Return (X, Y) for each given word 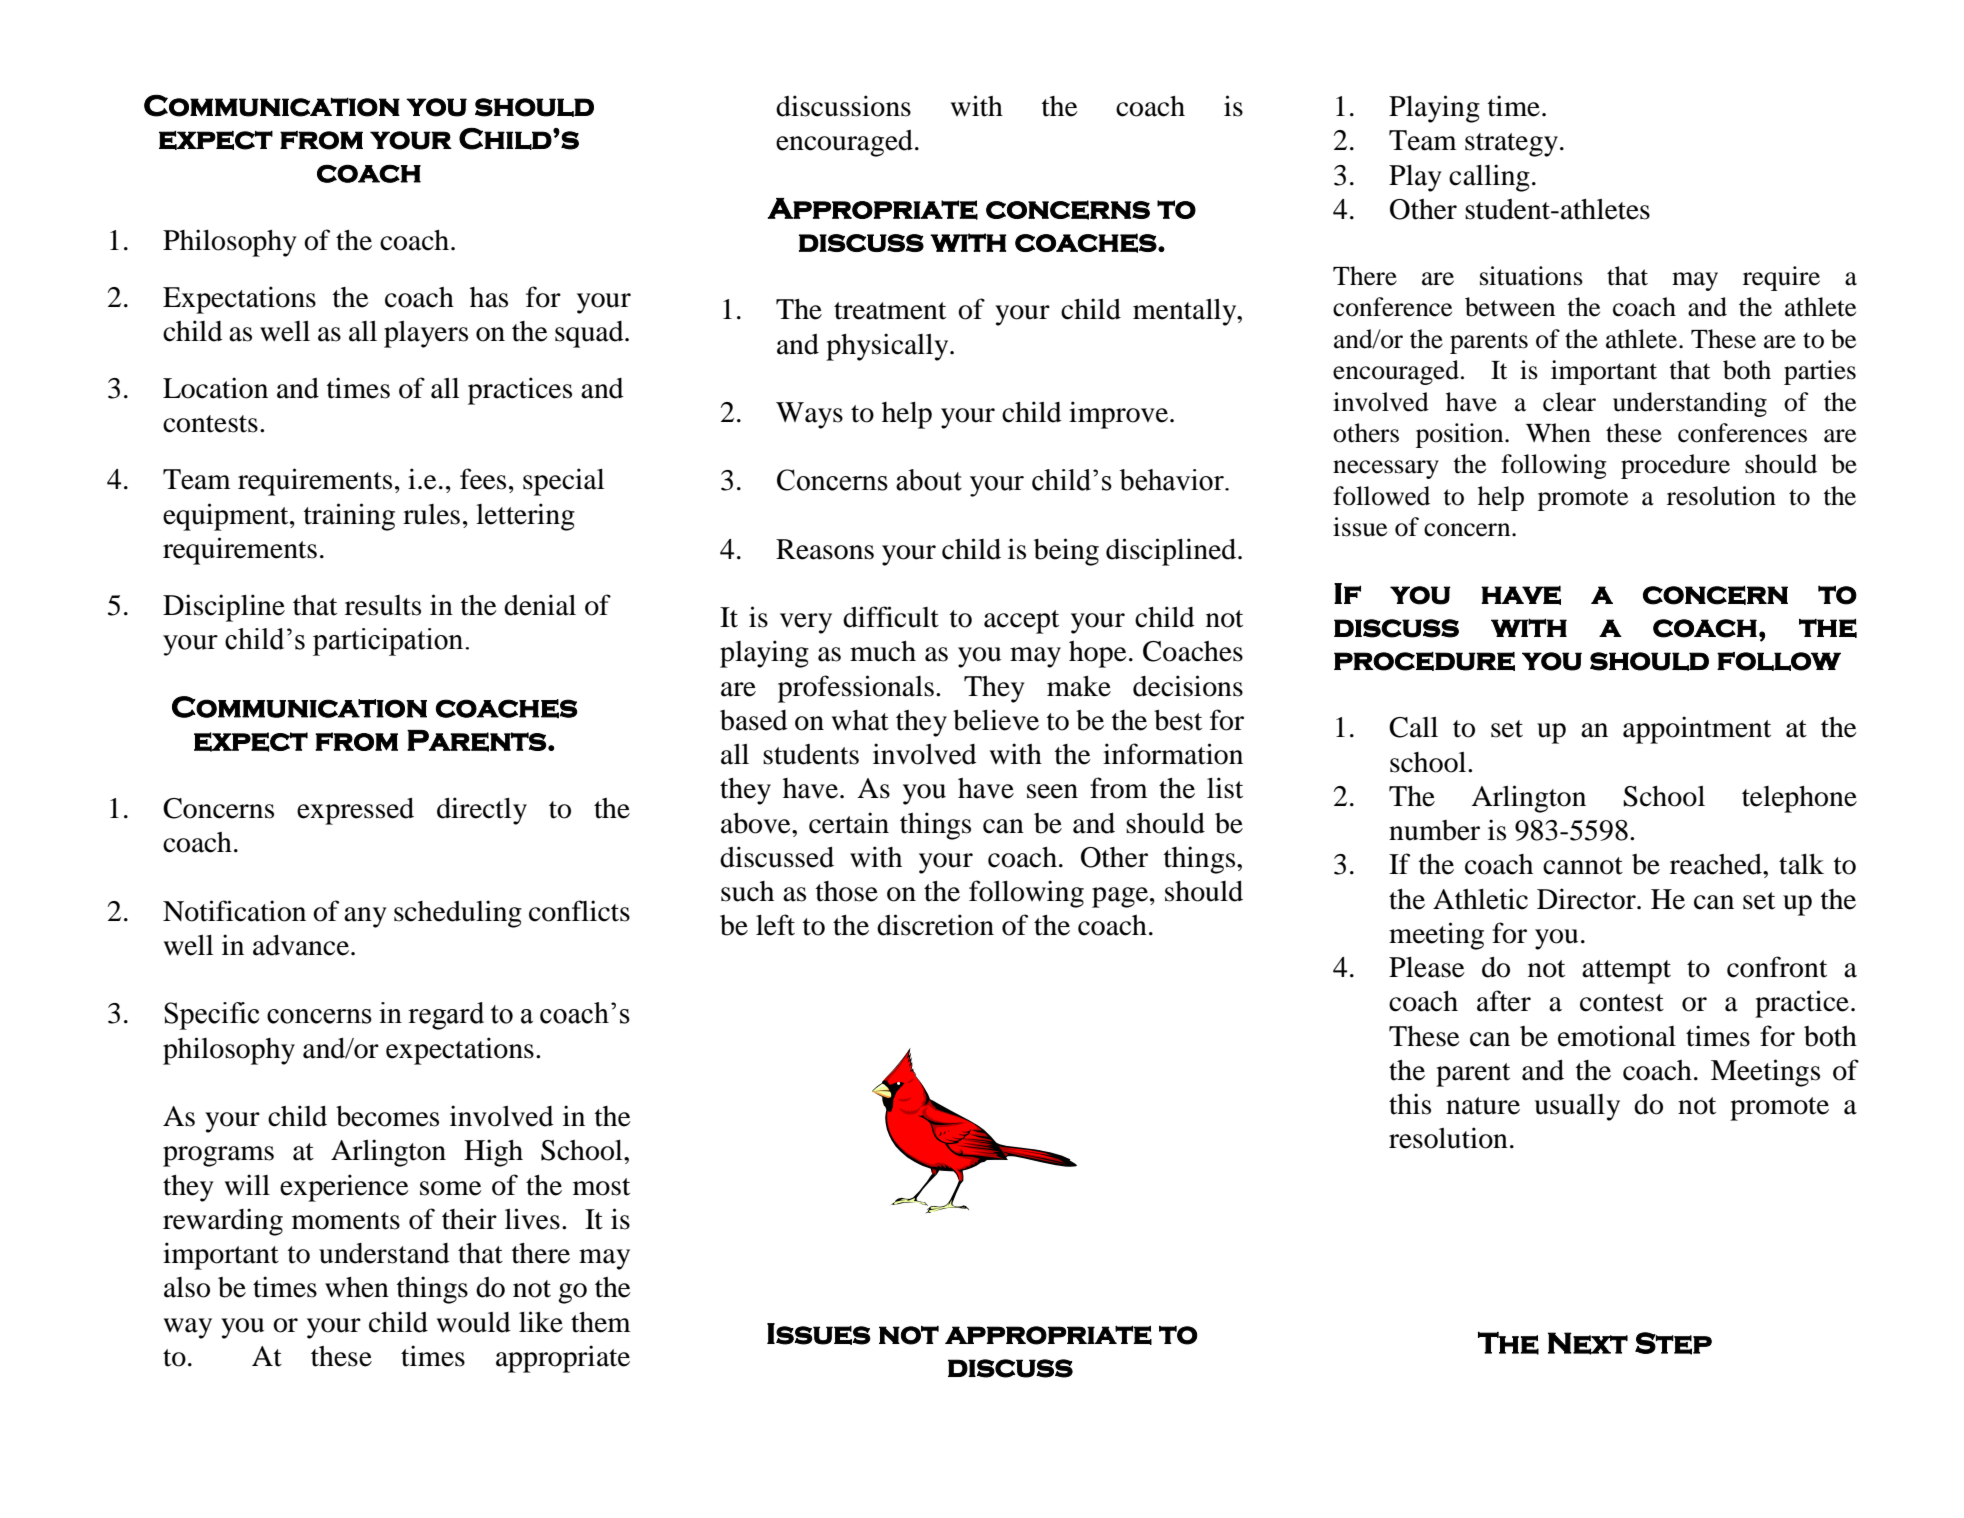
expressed (355, 811)
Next (1588, 1343)
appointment (1697, 730)
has (489, 297)
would (474, 1322)
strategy (1513, 145)
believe (996, 720)
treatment (890, 311)
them (601, 1322)
